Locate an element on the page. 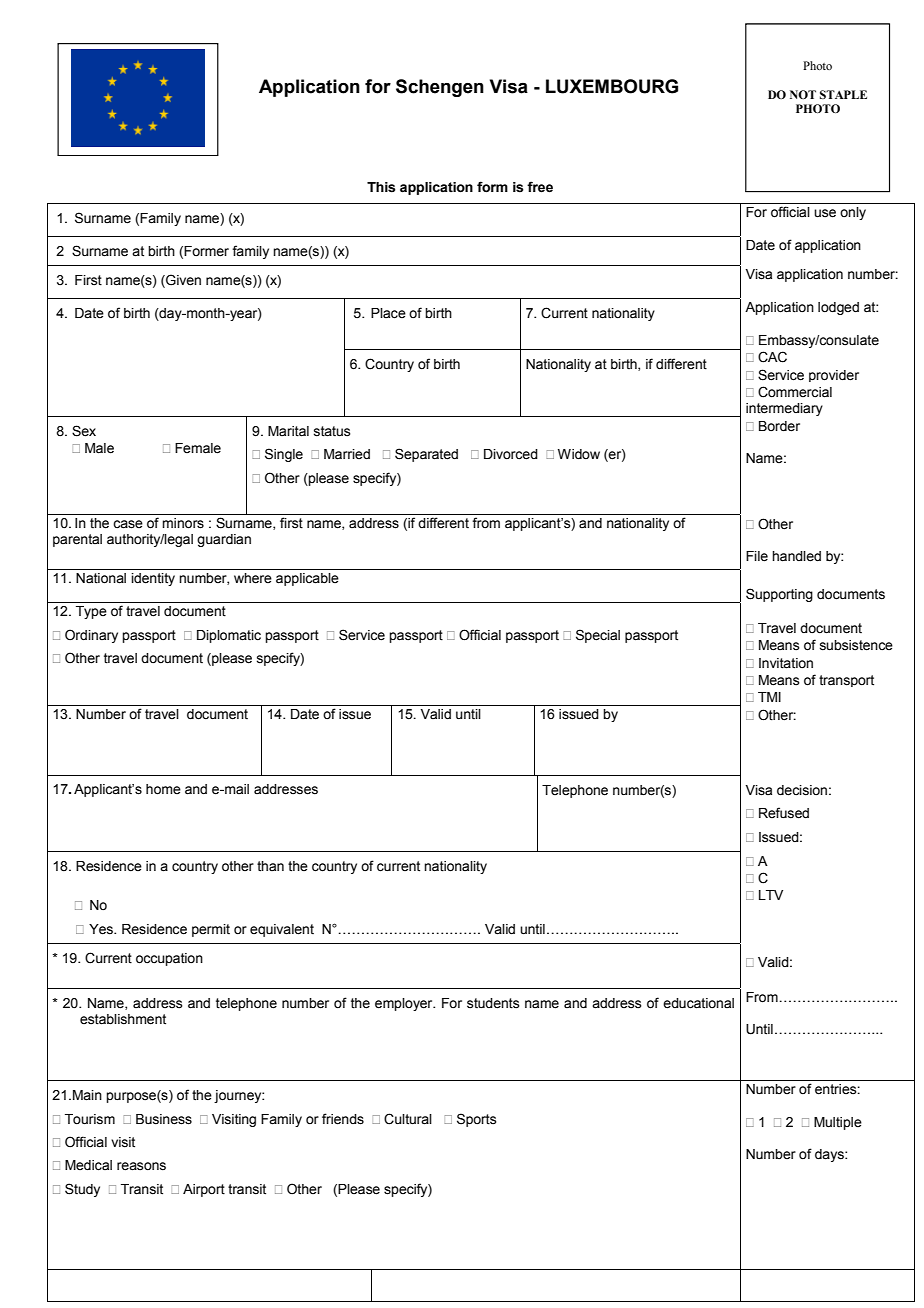 The image size is (924, 1308). CAC is located at coordinates (772, 357).
